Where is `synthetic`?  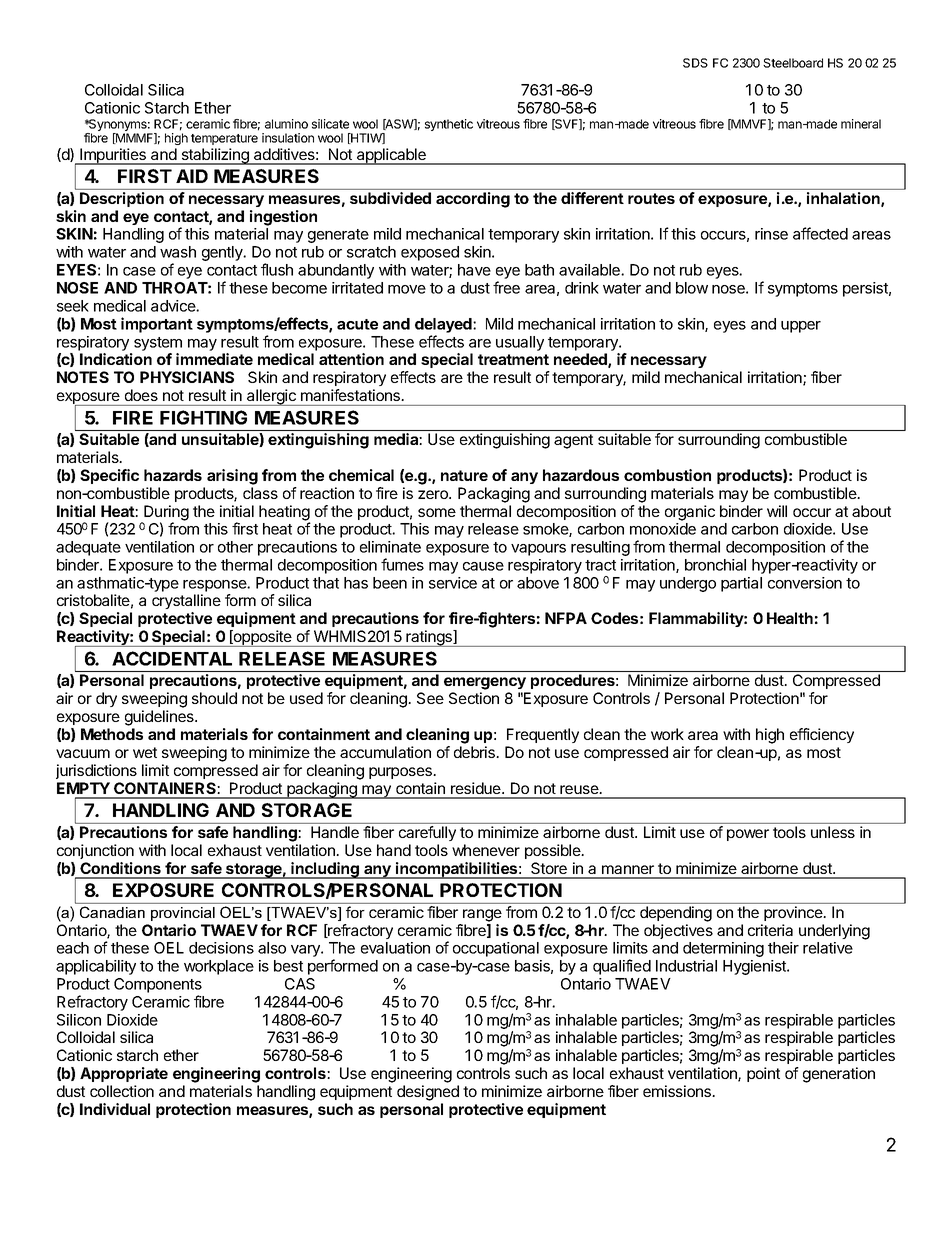 synthetic is located at coordinates (449, 125).
